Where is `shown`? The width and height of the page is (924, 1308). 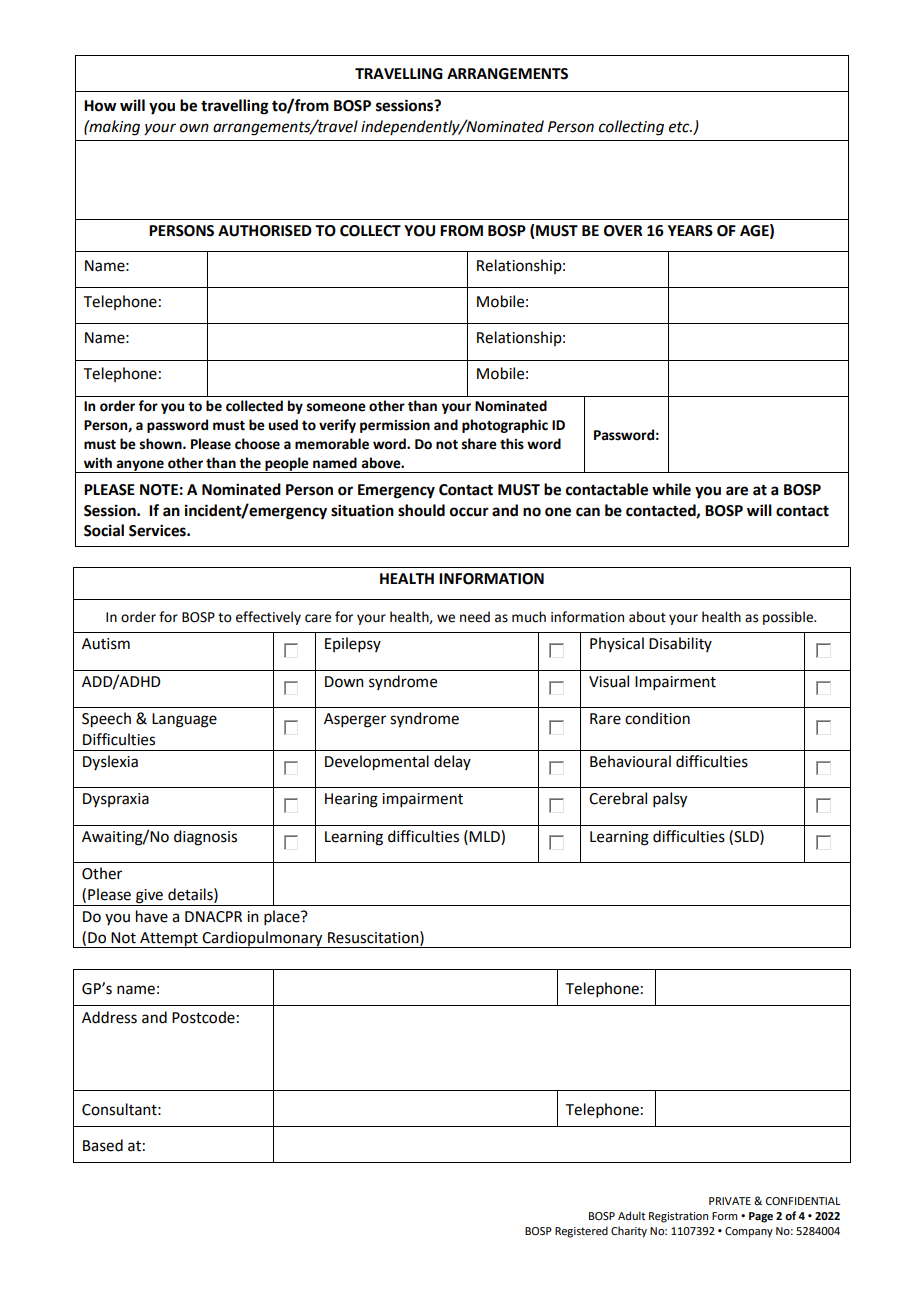 shown is located at coordinates (162, 444).
